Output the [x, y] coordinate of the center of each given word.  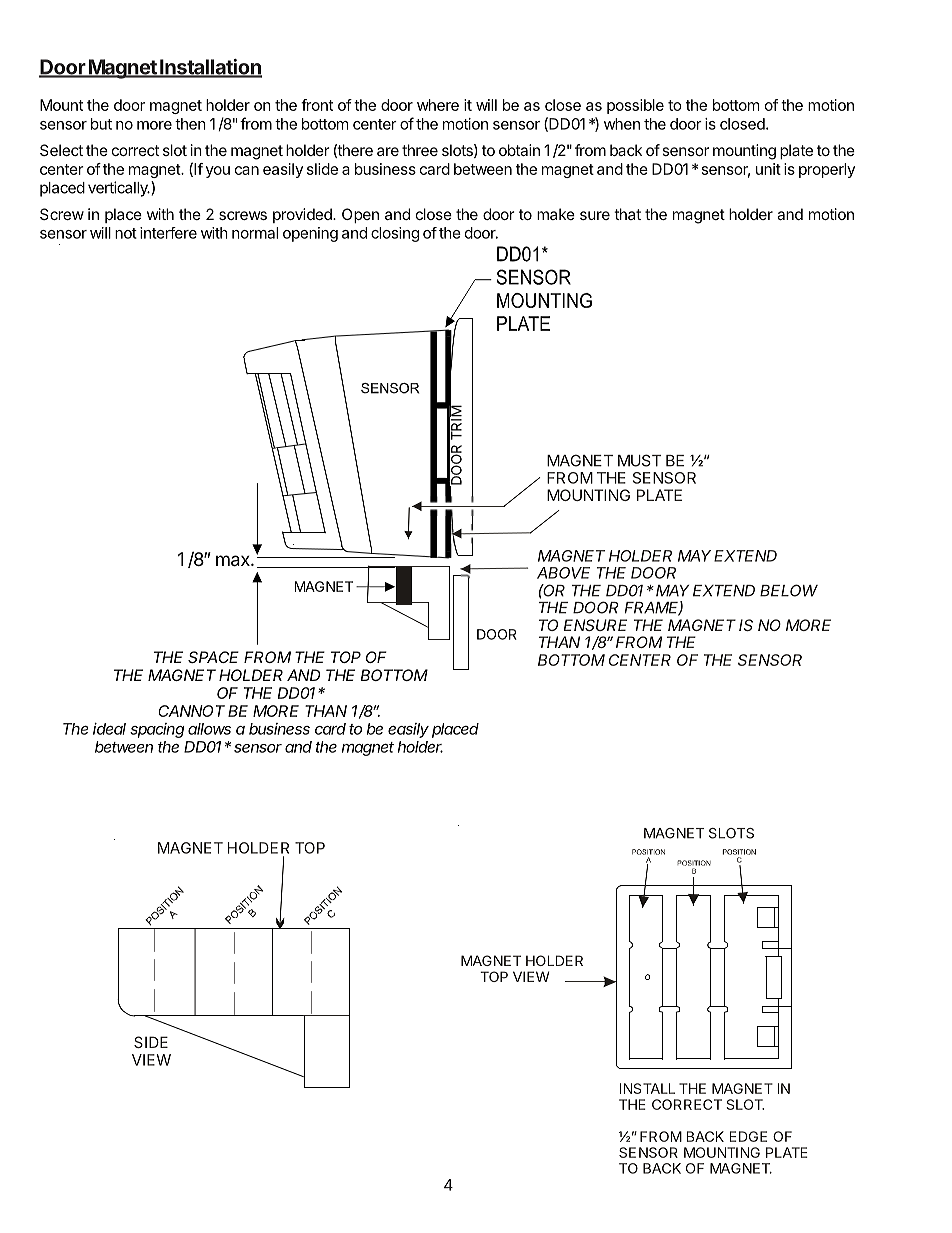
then [190, 124]
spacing [157, 730]
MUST [639, 460]
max [234, 561]
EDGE [748, 1136]
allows [209, 729]
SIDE [151, 1042]
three [420, 150]
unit [768, 169]
